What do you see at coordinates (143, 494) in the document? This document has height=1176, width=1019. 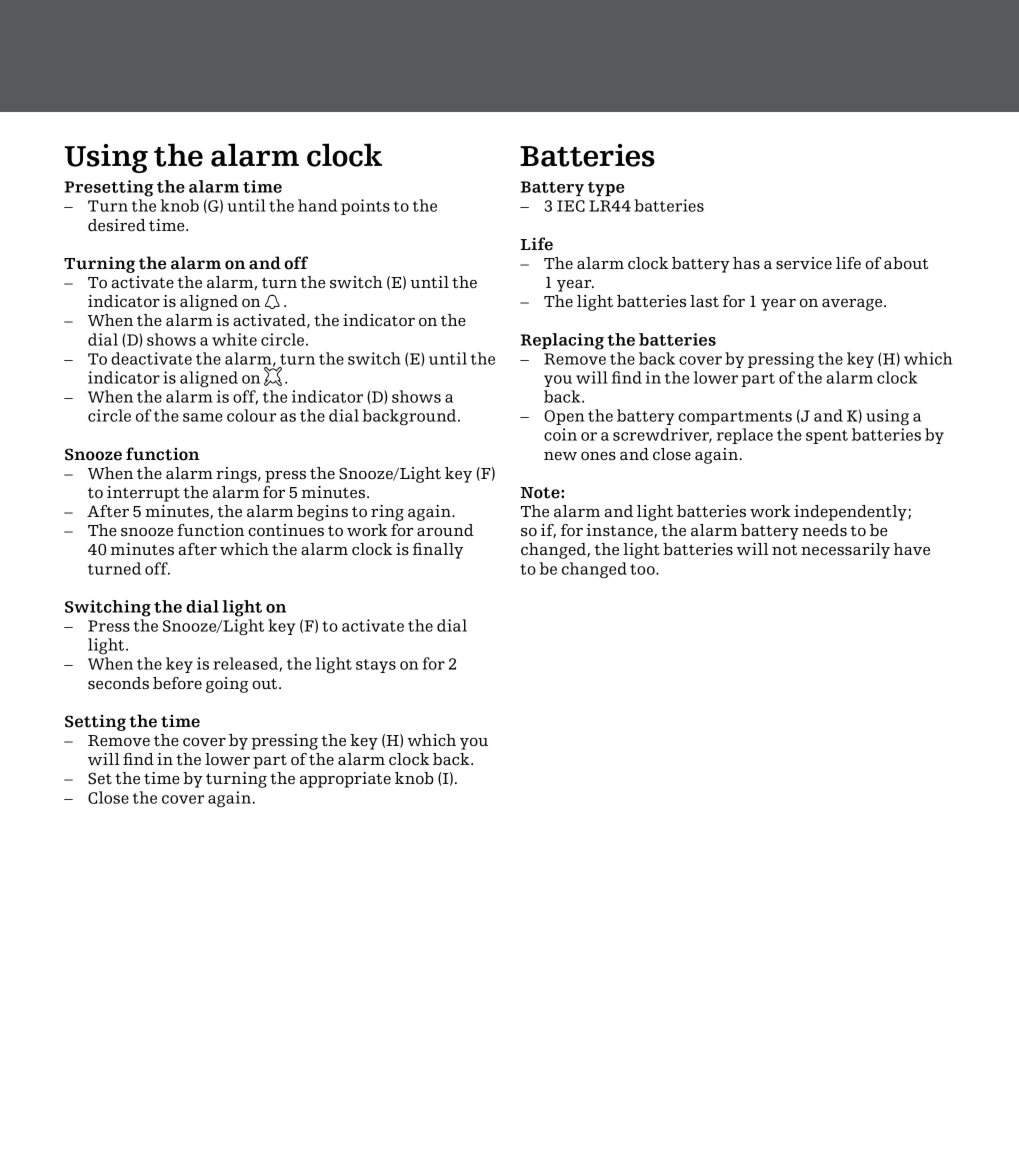 I see `interrupt` at bounding box center [143, 494].
